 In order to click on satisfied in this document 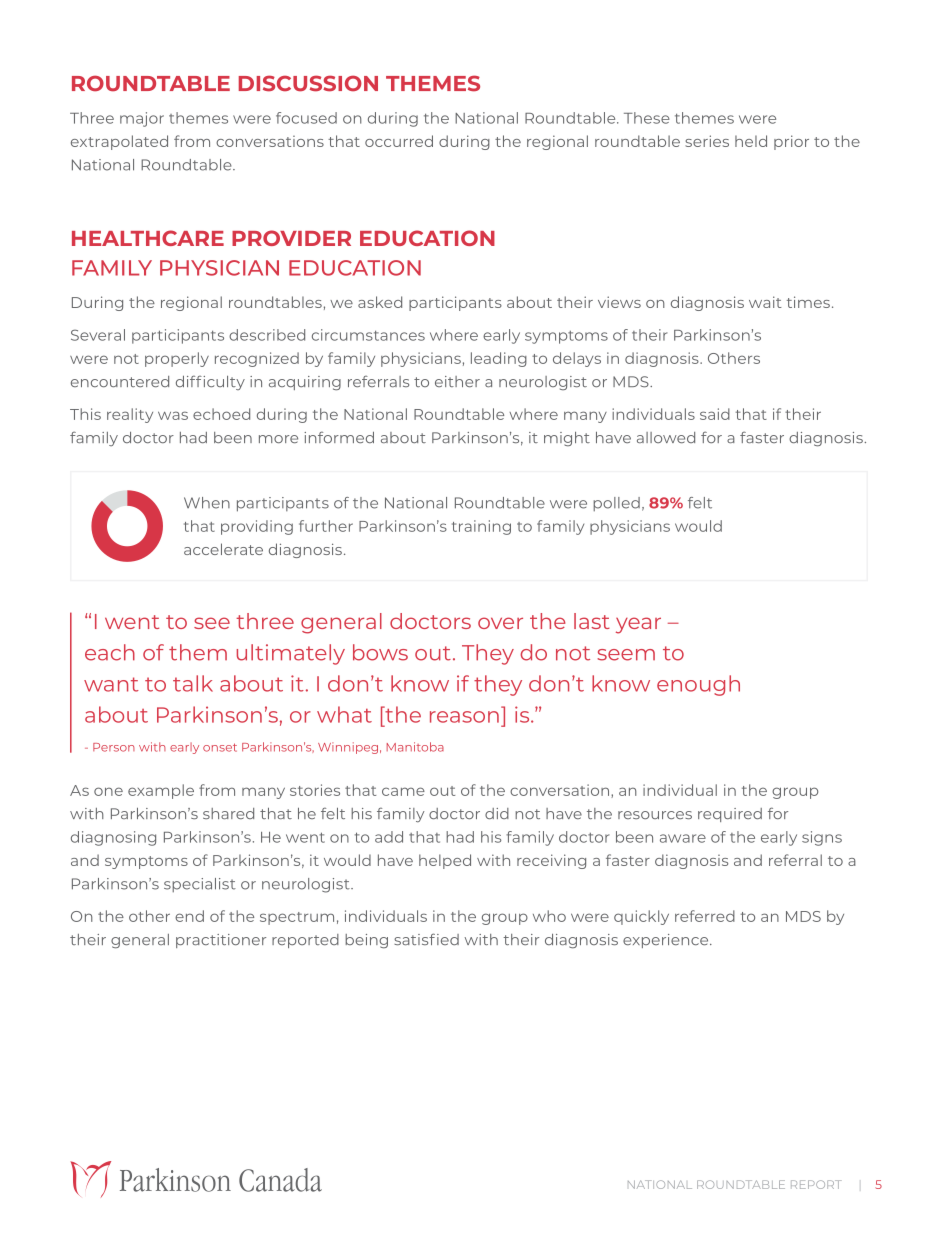, I will do `click(426, 939)`.
